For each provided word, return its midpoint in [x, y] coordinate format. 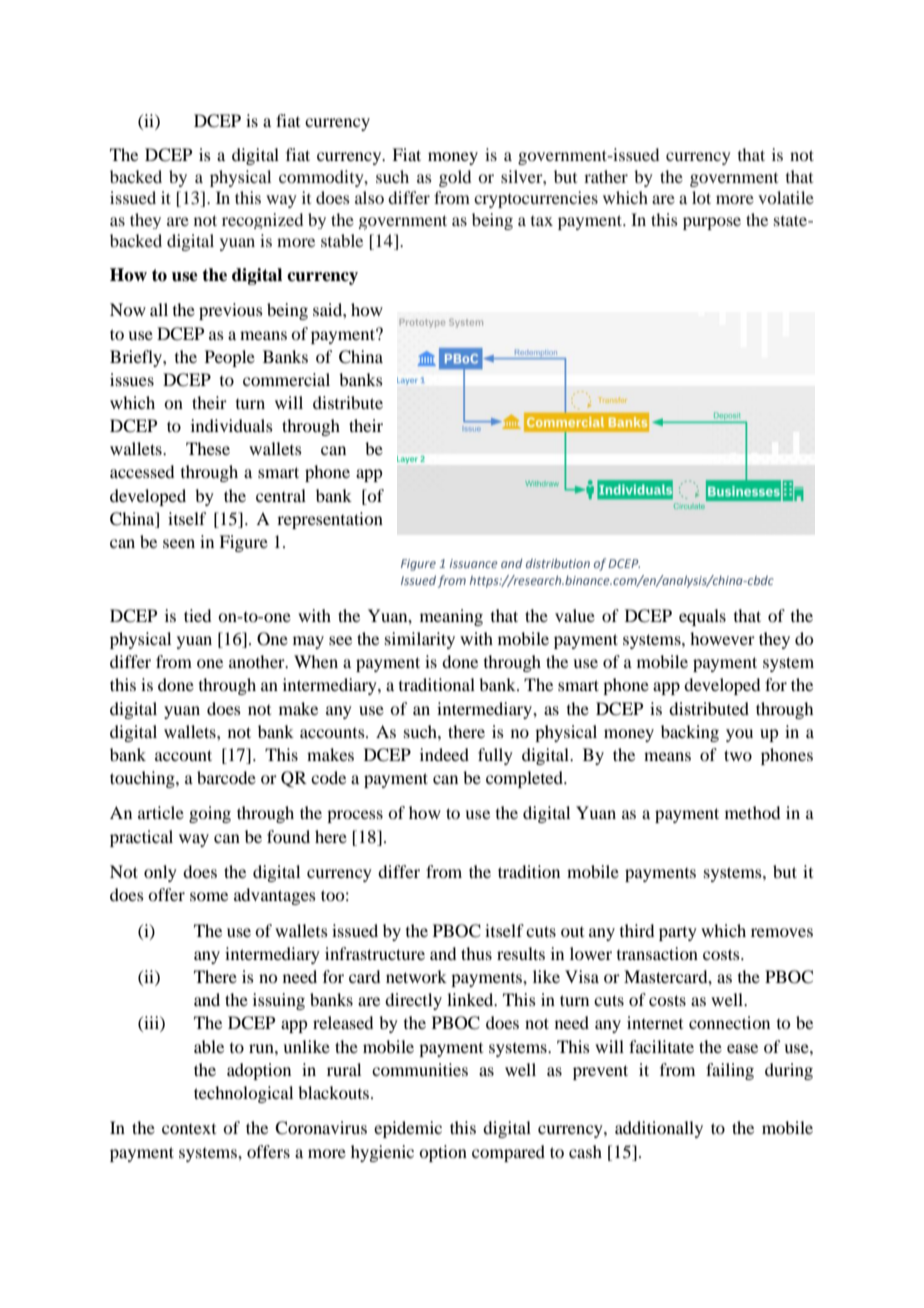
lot [701, 197]
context [189, 1129]
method [752, 812]
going [210, 814]
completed [525, 779]
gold [455, 178]
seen [179, 543]
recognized [262, 221]
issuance [474, 563]
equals [702, 617]
